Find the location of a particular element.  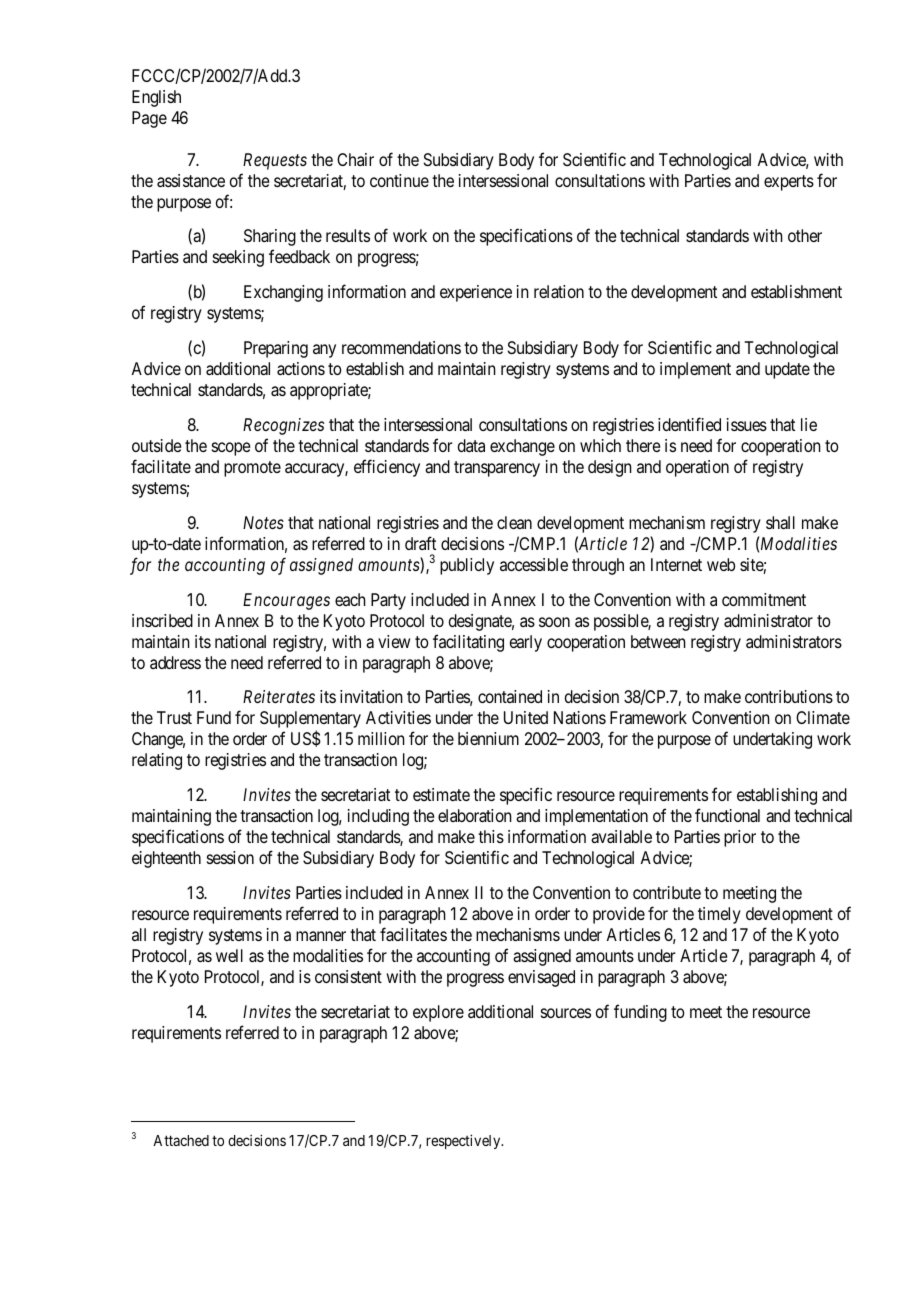

Requests is located at coordinates (275, 161).
